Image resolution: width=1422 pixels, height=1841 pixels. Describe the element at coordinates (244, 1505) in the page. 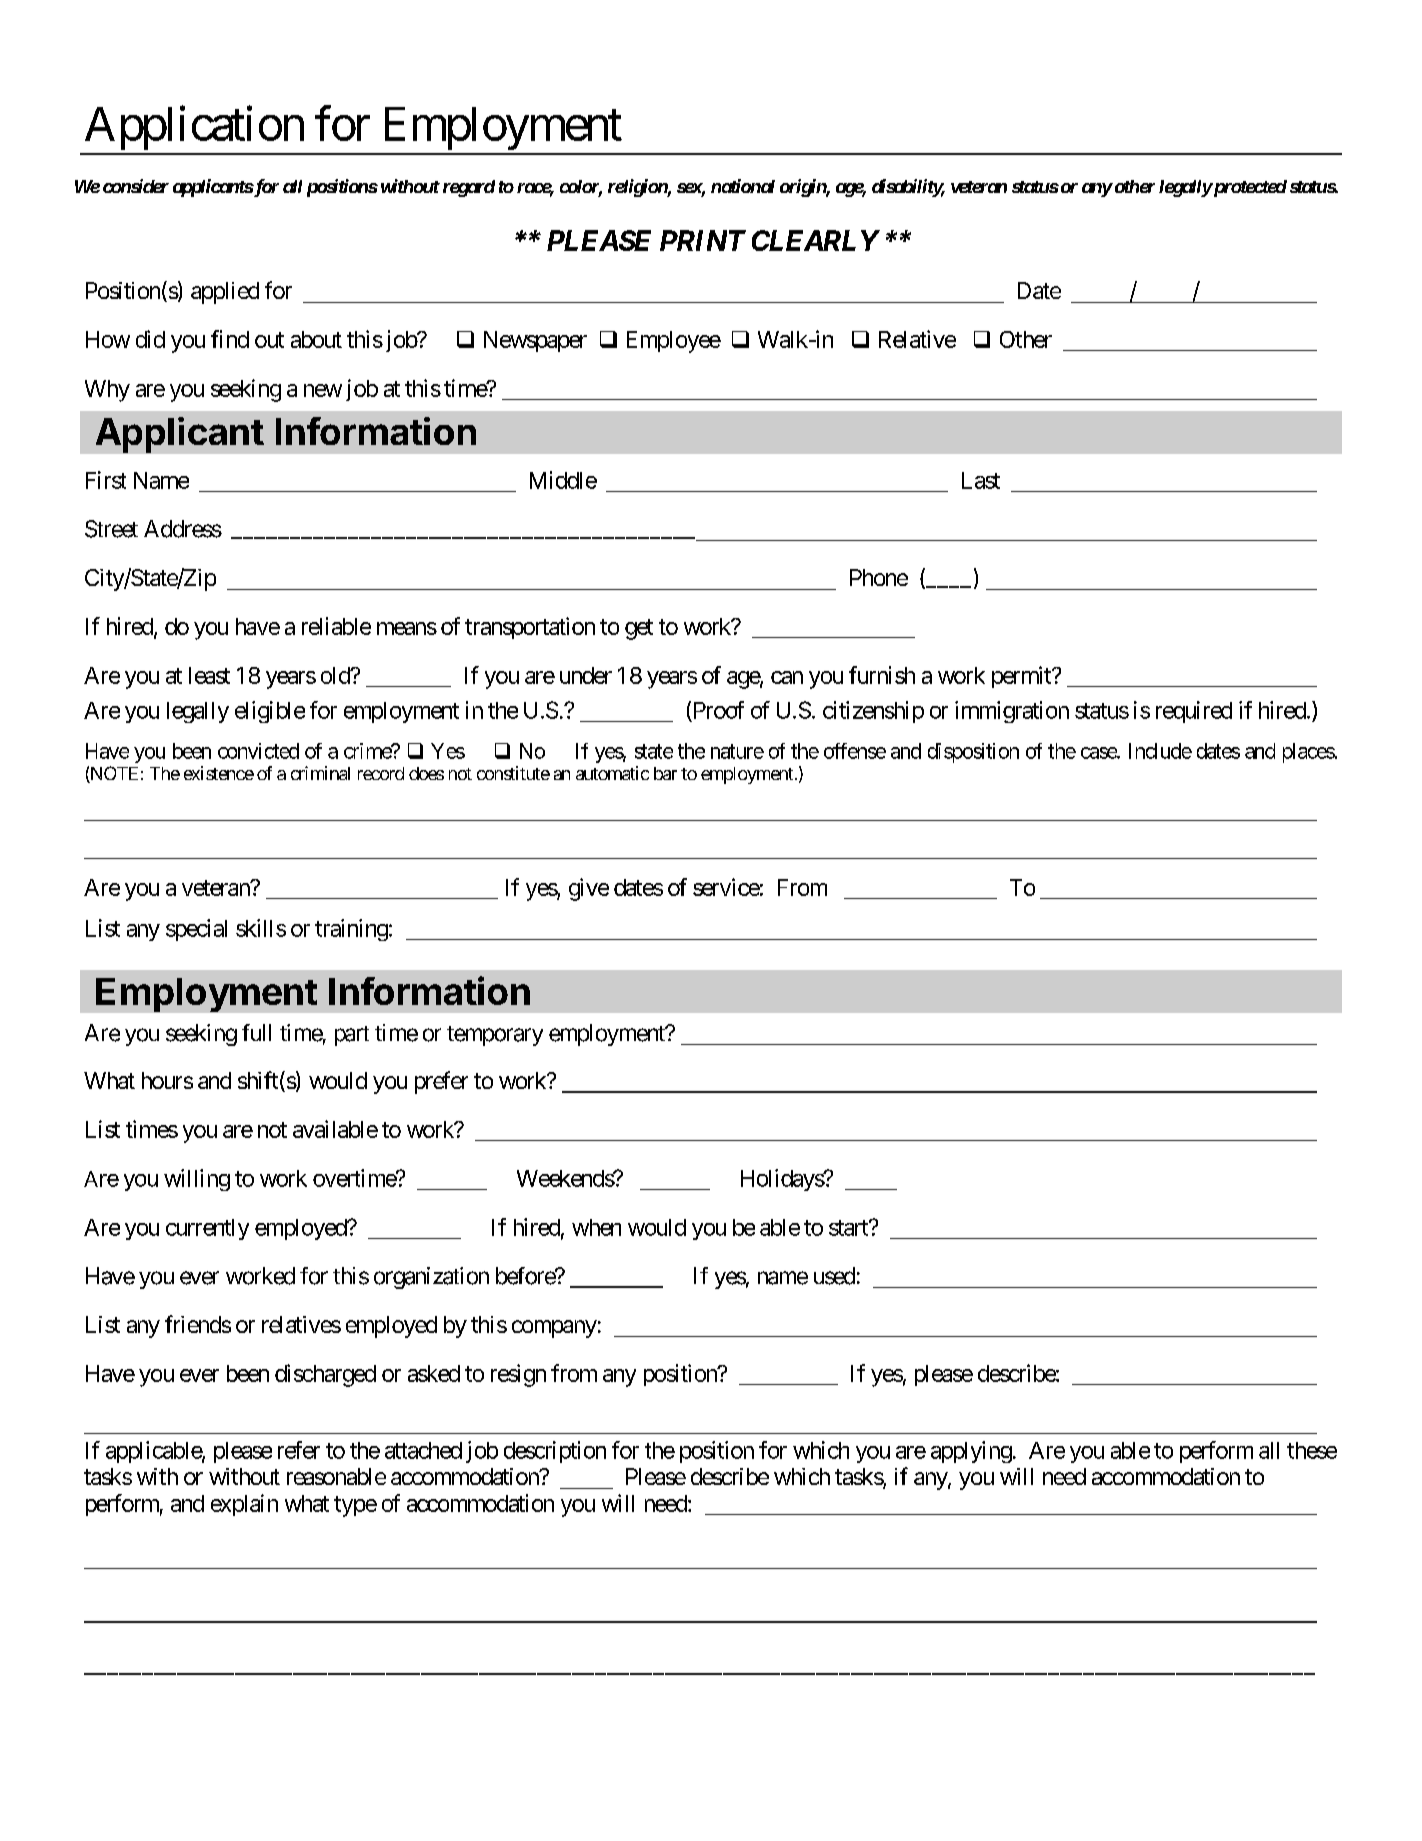

I see `explain` at that location.
